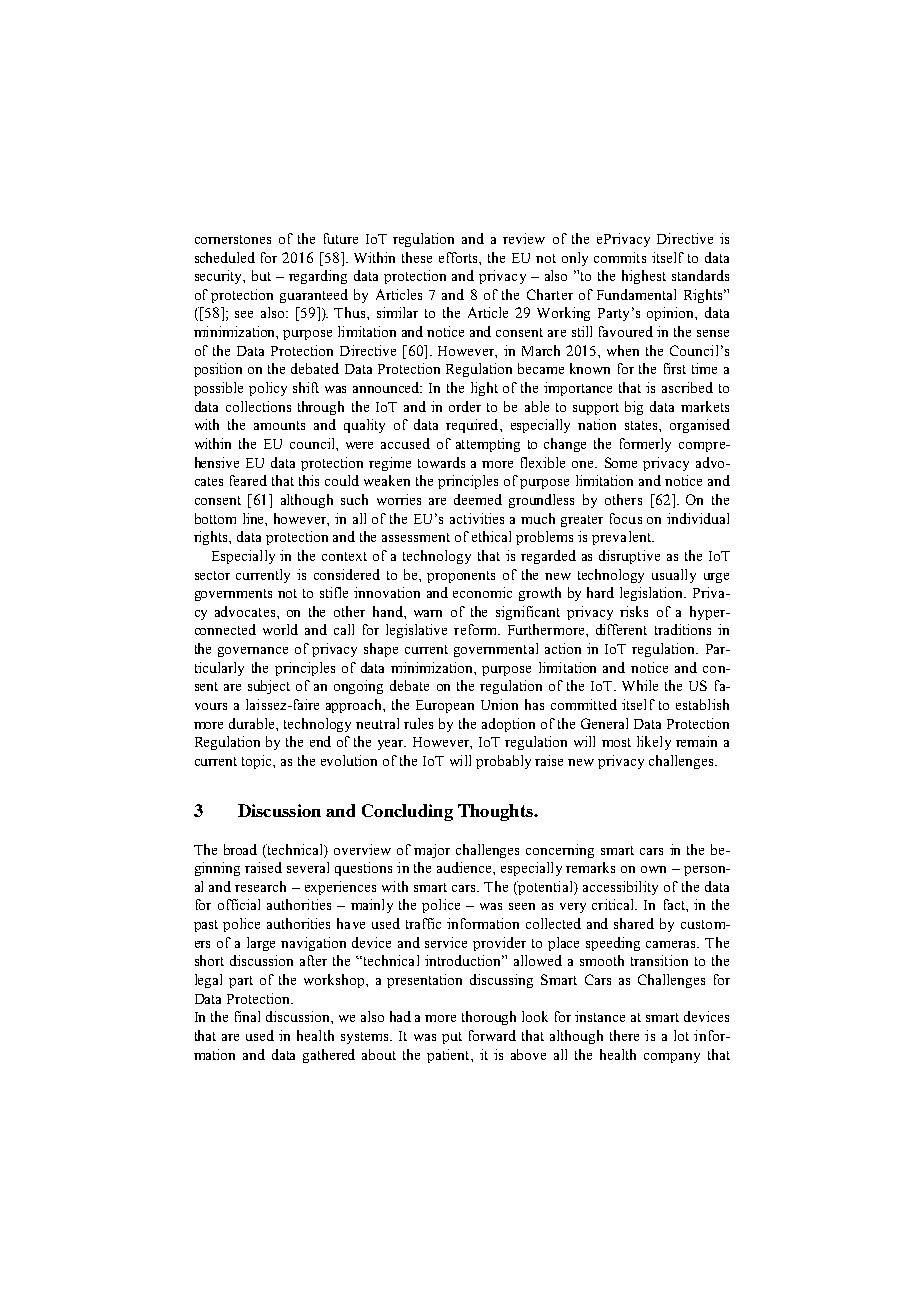 The width and height of the screenshot is (924, 1308). I want to click on European, so click(445, 706).
